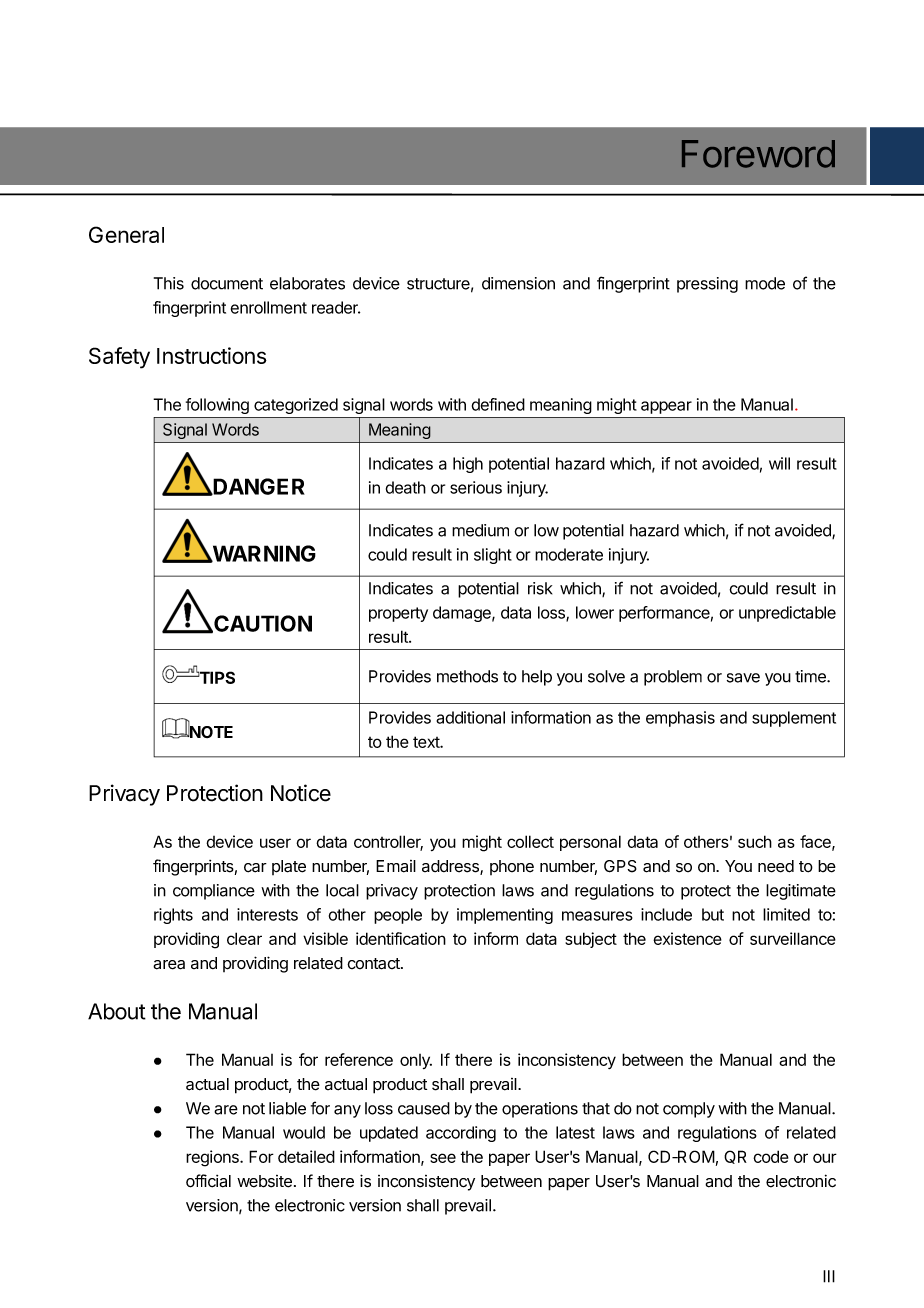 The image size is (924, 1308). I want to click on see, so click(443, 1158).
